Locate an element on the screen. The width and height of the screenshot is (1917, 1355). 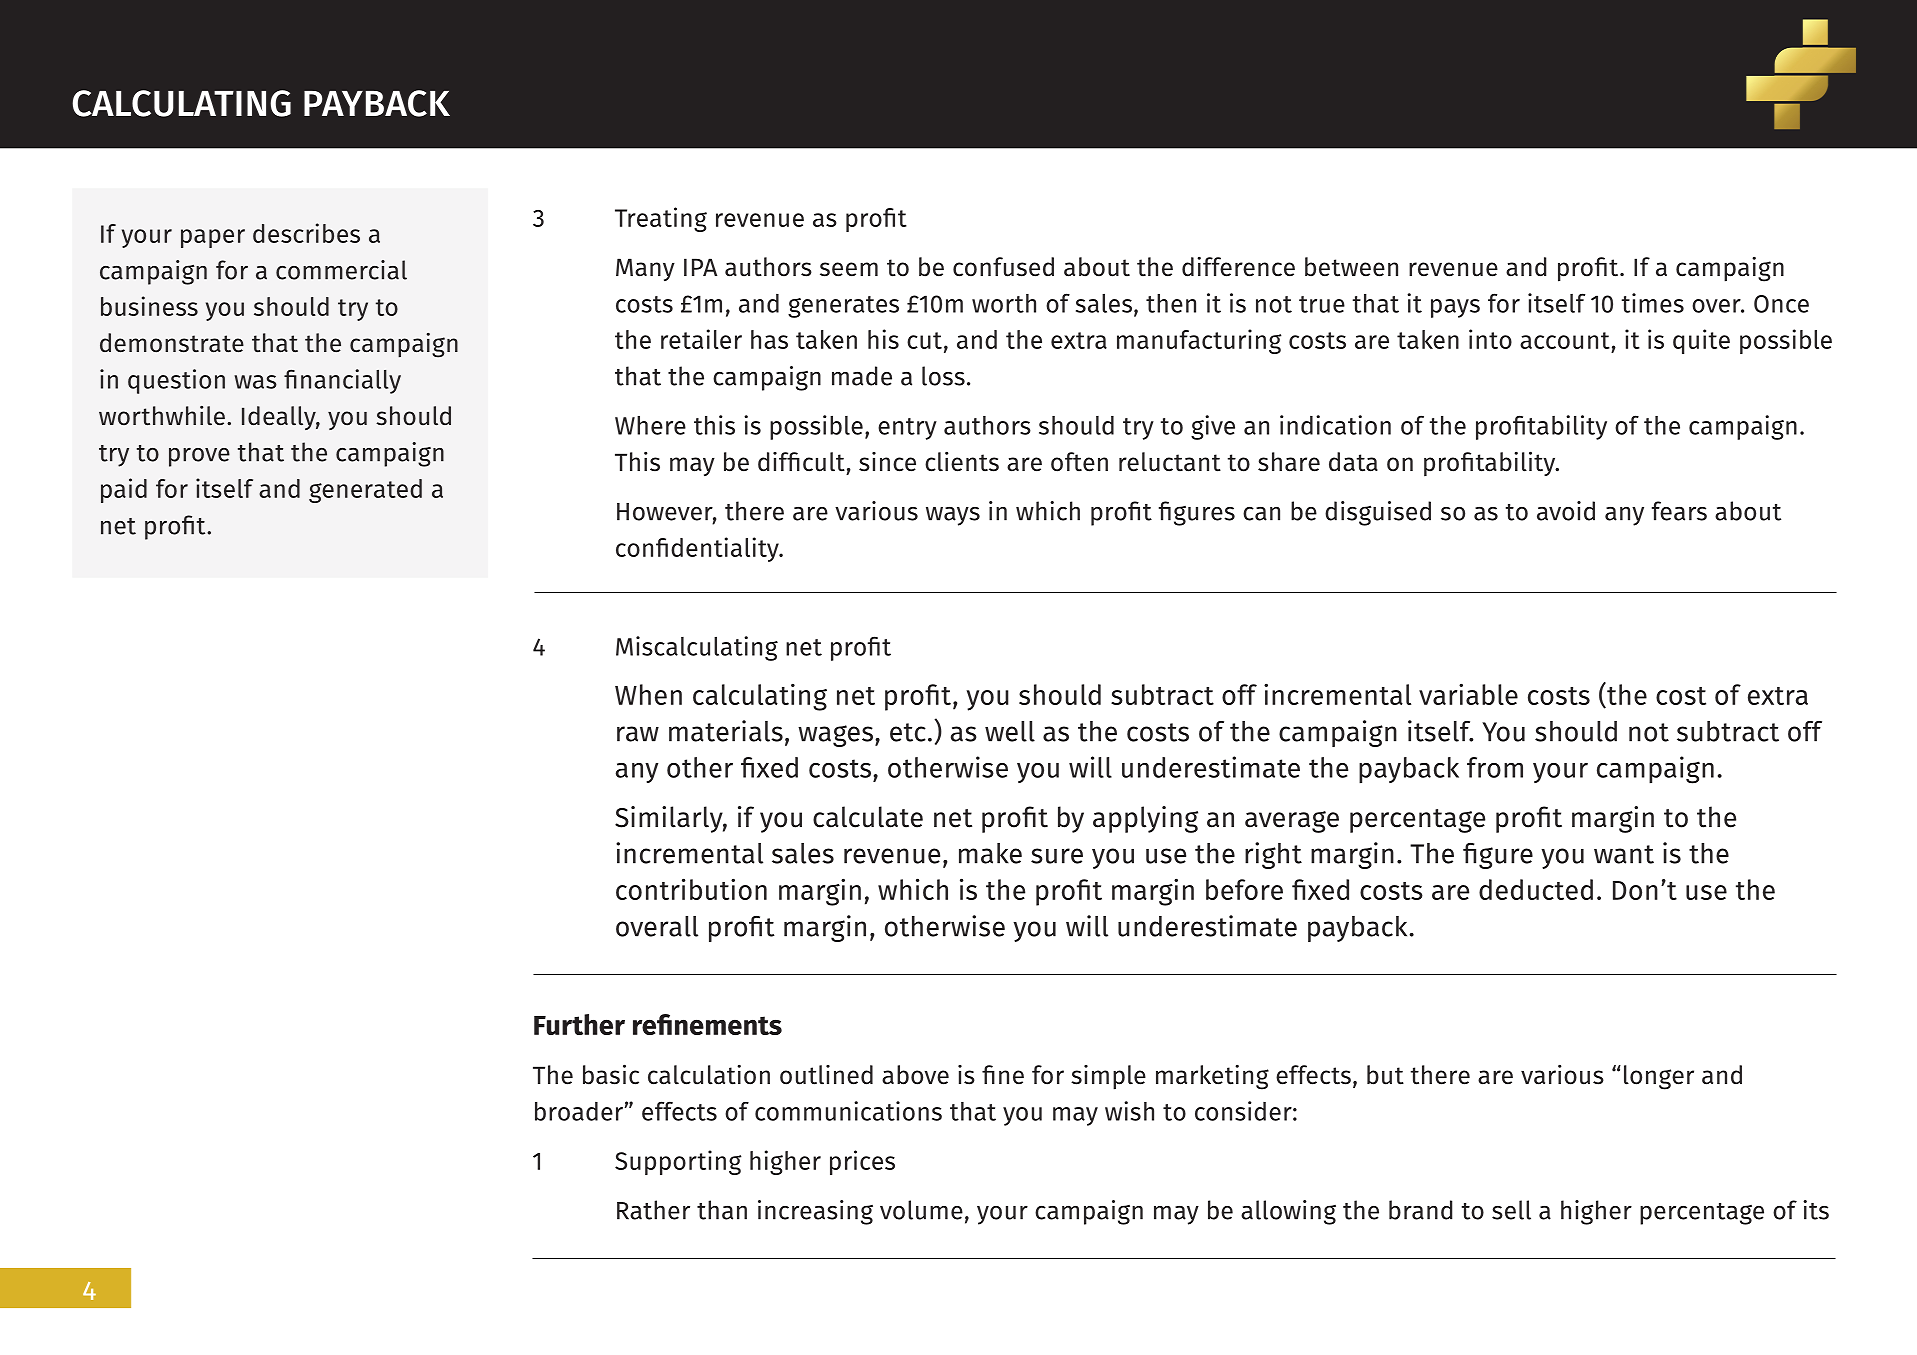
times is located at coordinates (1653, 303).
